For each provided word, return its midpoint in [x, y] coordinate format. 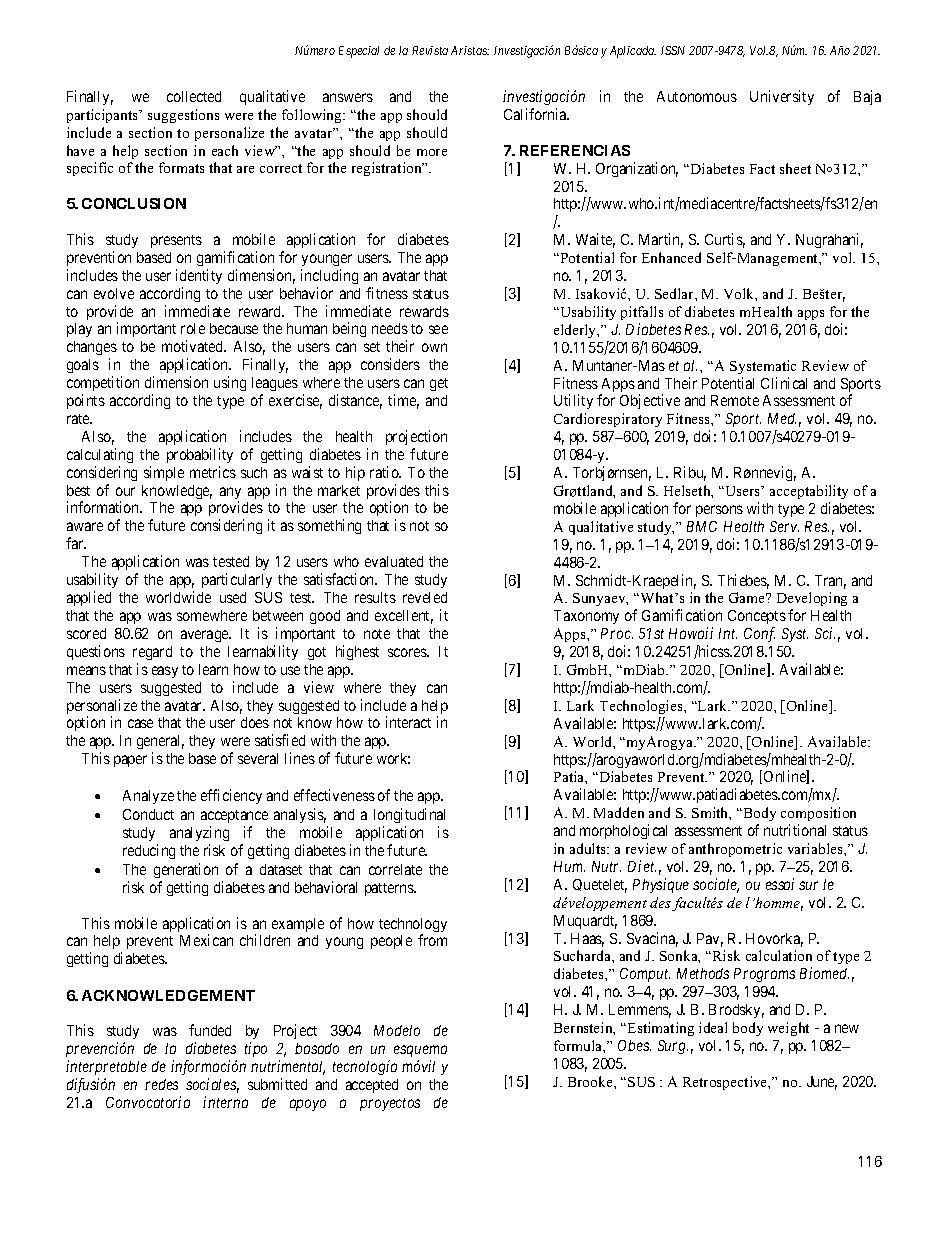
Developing [812, 601]
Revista [430, 50]
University [782, 97]
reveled [425, 597]
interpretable [106, 1067]
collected [194, 96]
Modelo [397, 1030]
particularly [237, 580]
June [822, 1083]
